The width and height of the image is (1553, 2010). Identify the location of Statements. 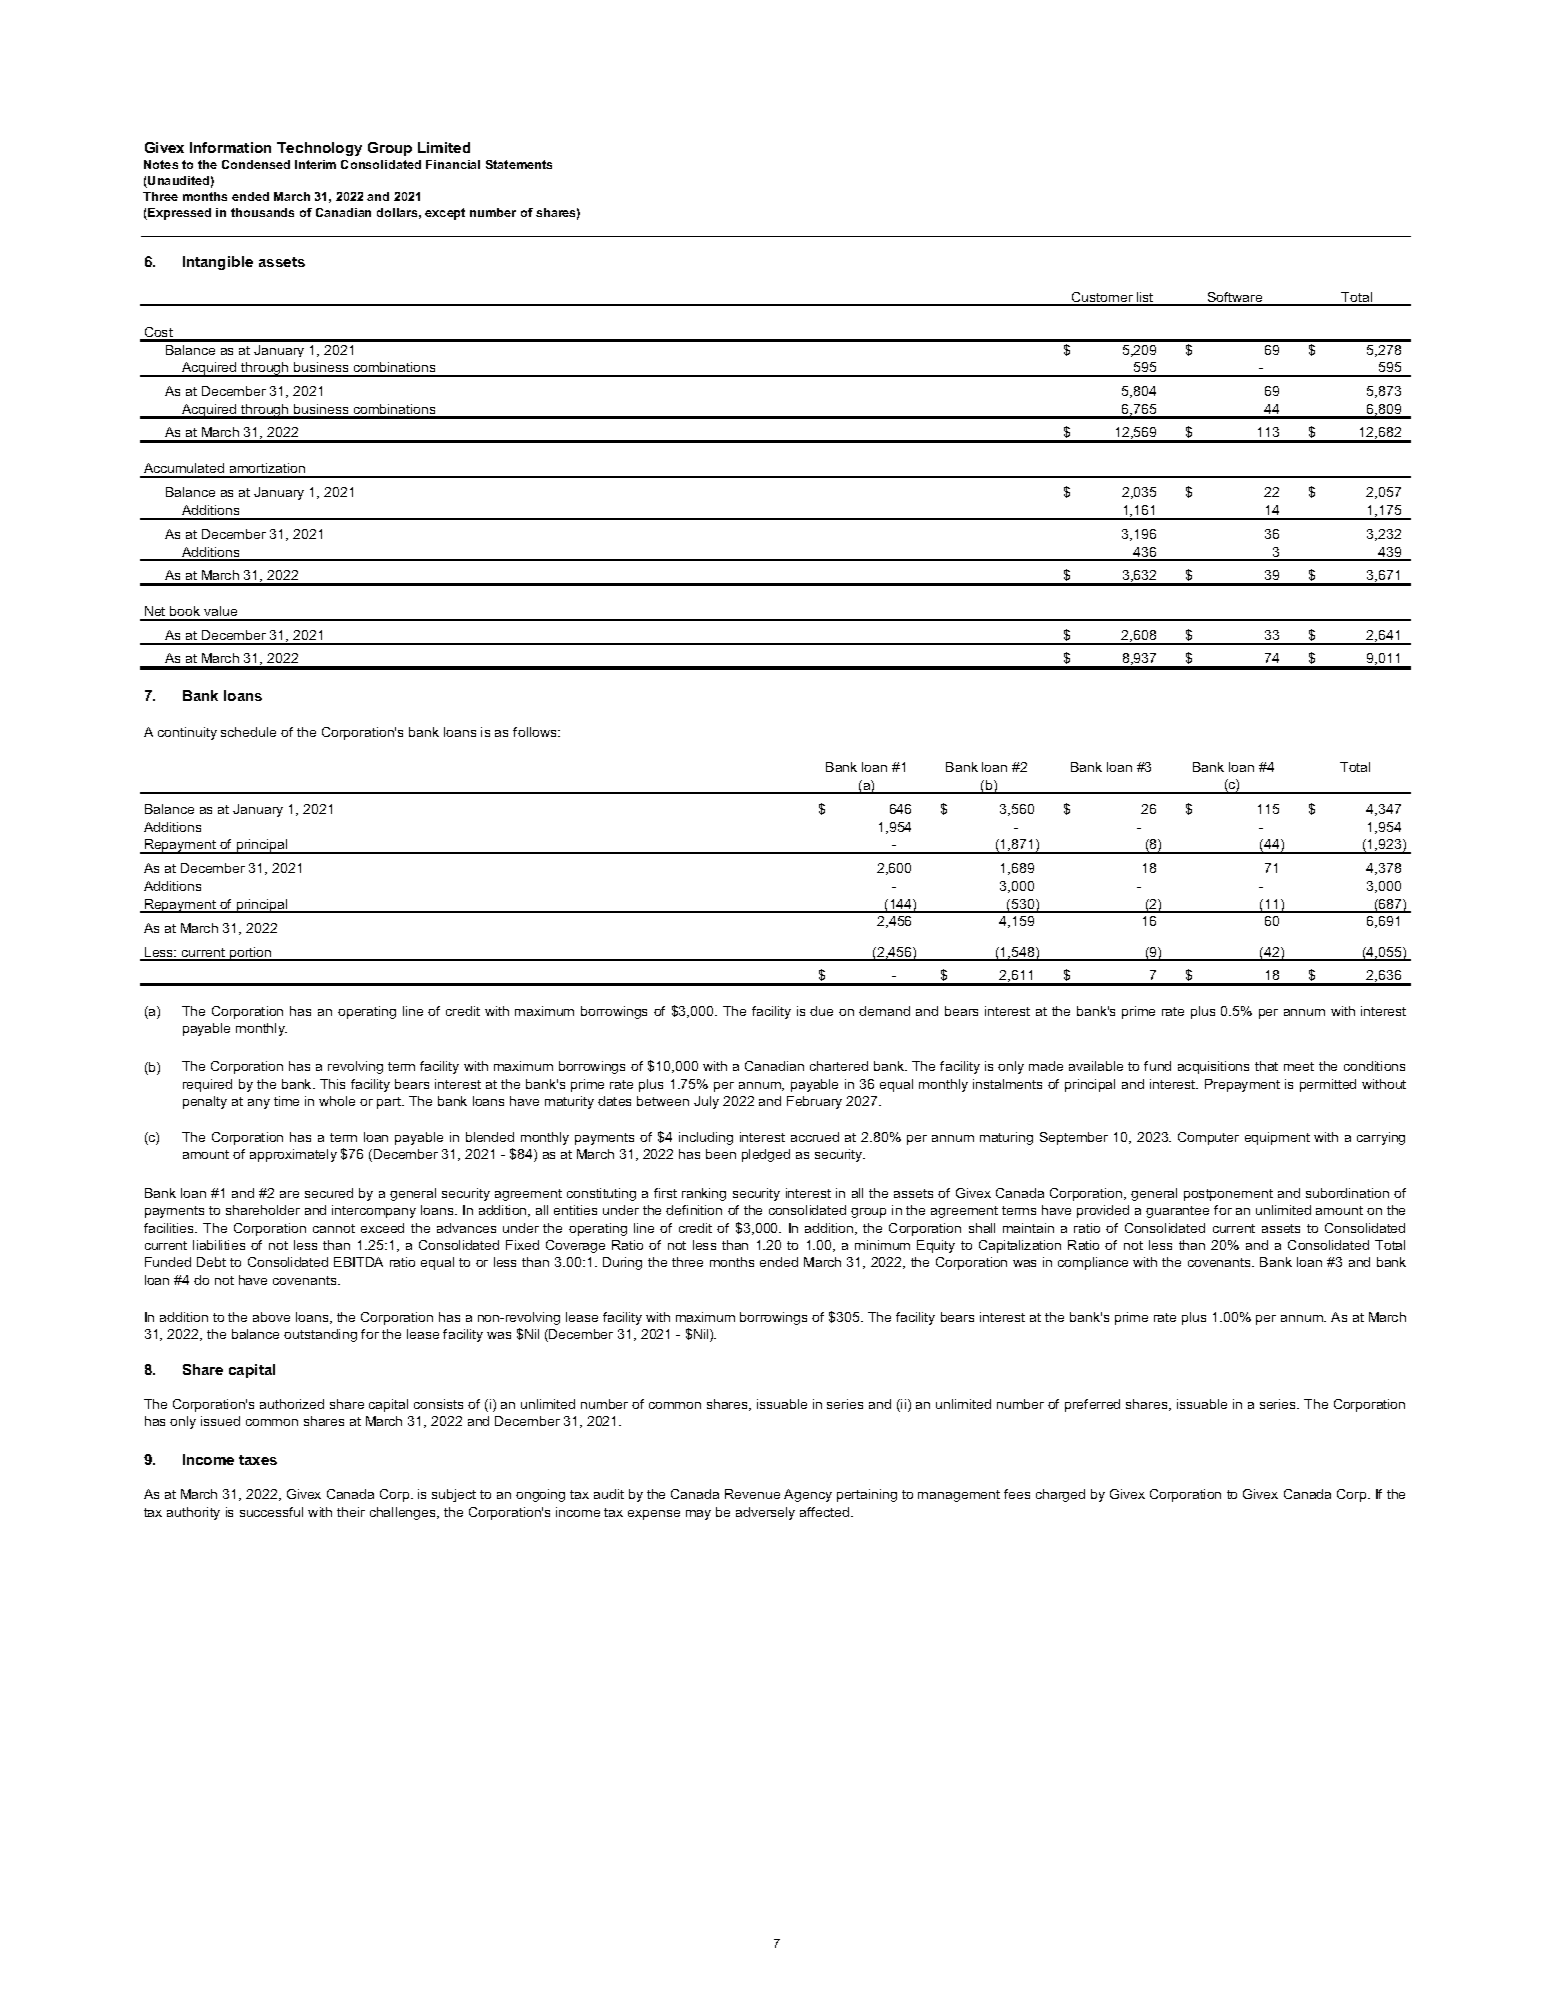
(519, 164).
